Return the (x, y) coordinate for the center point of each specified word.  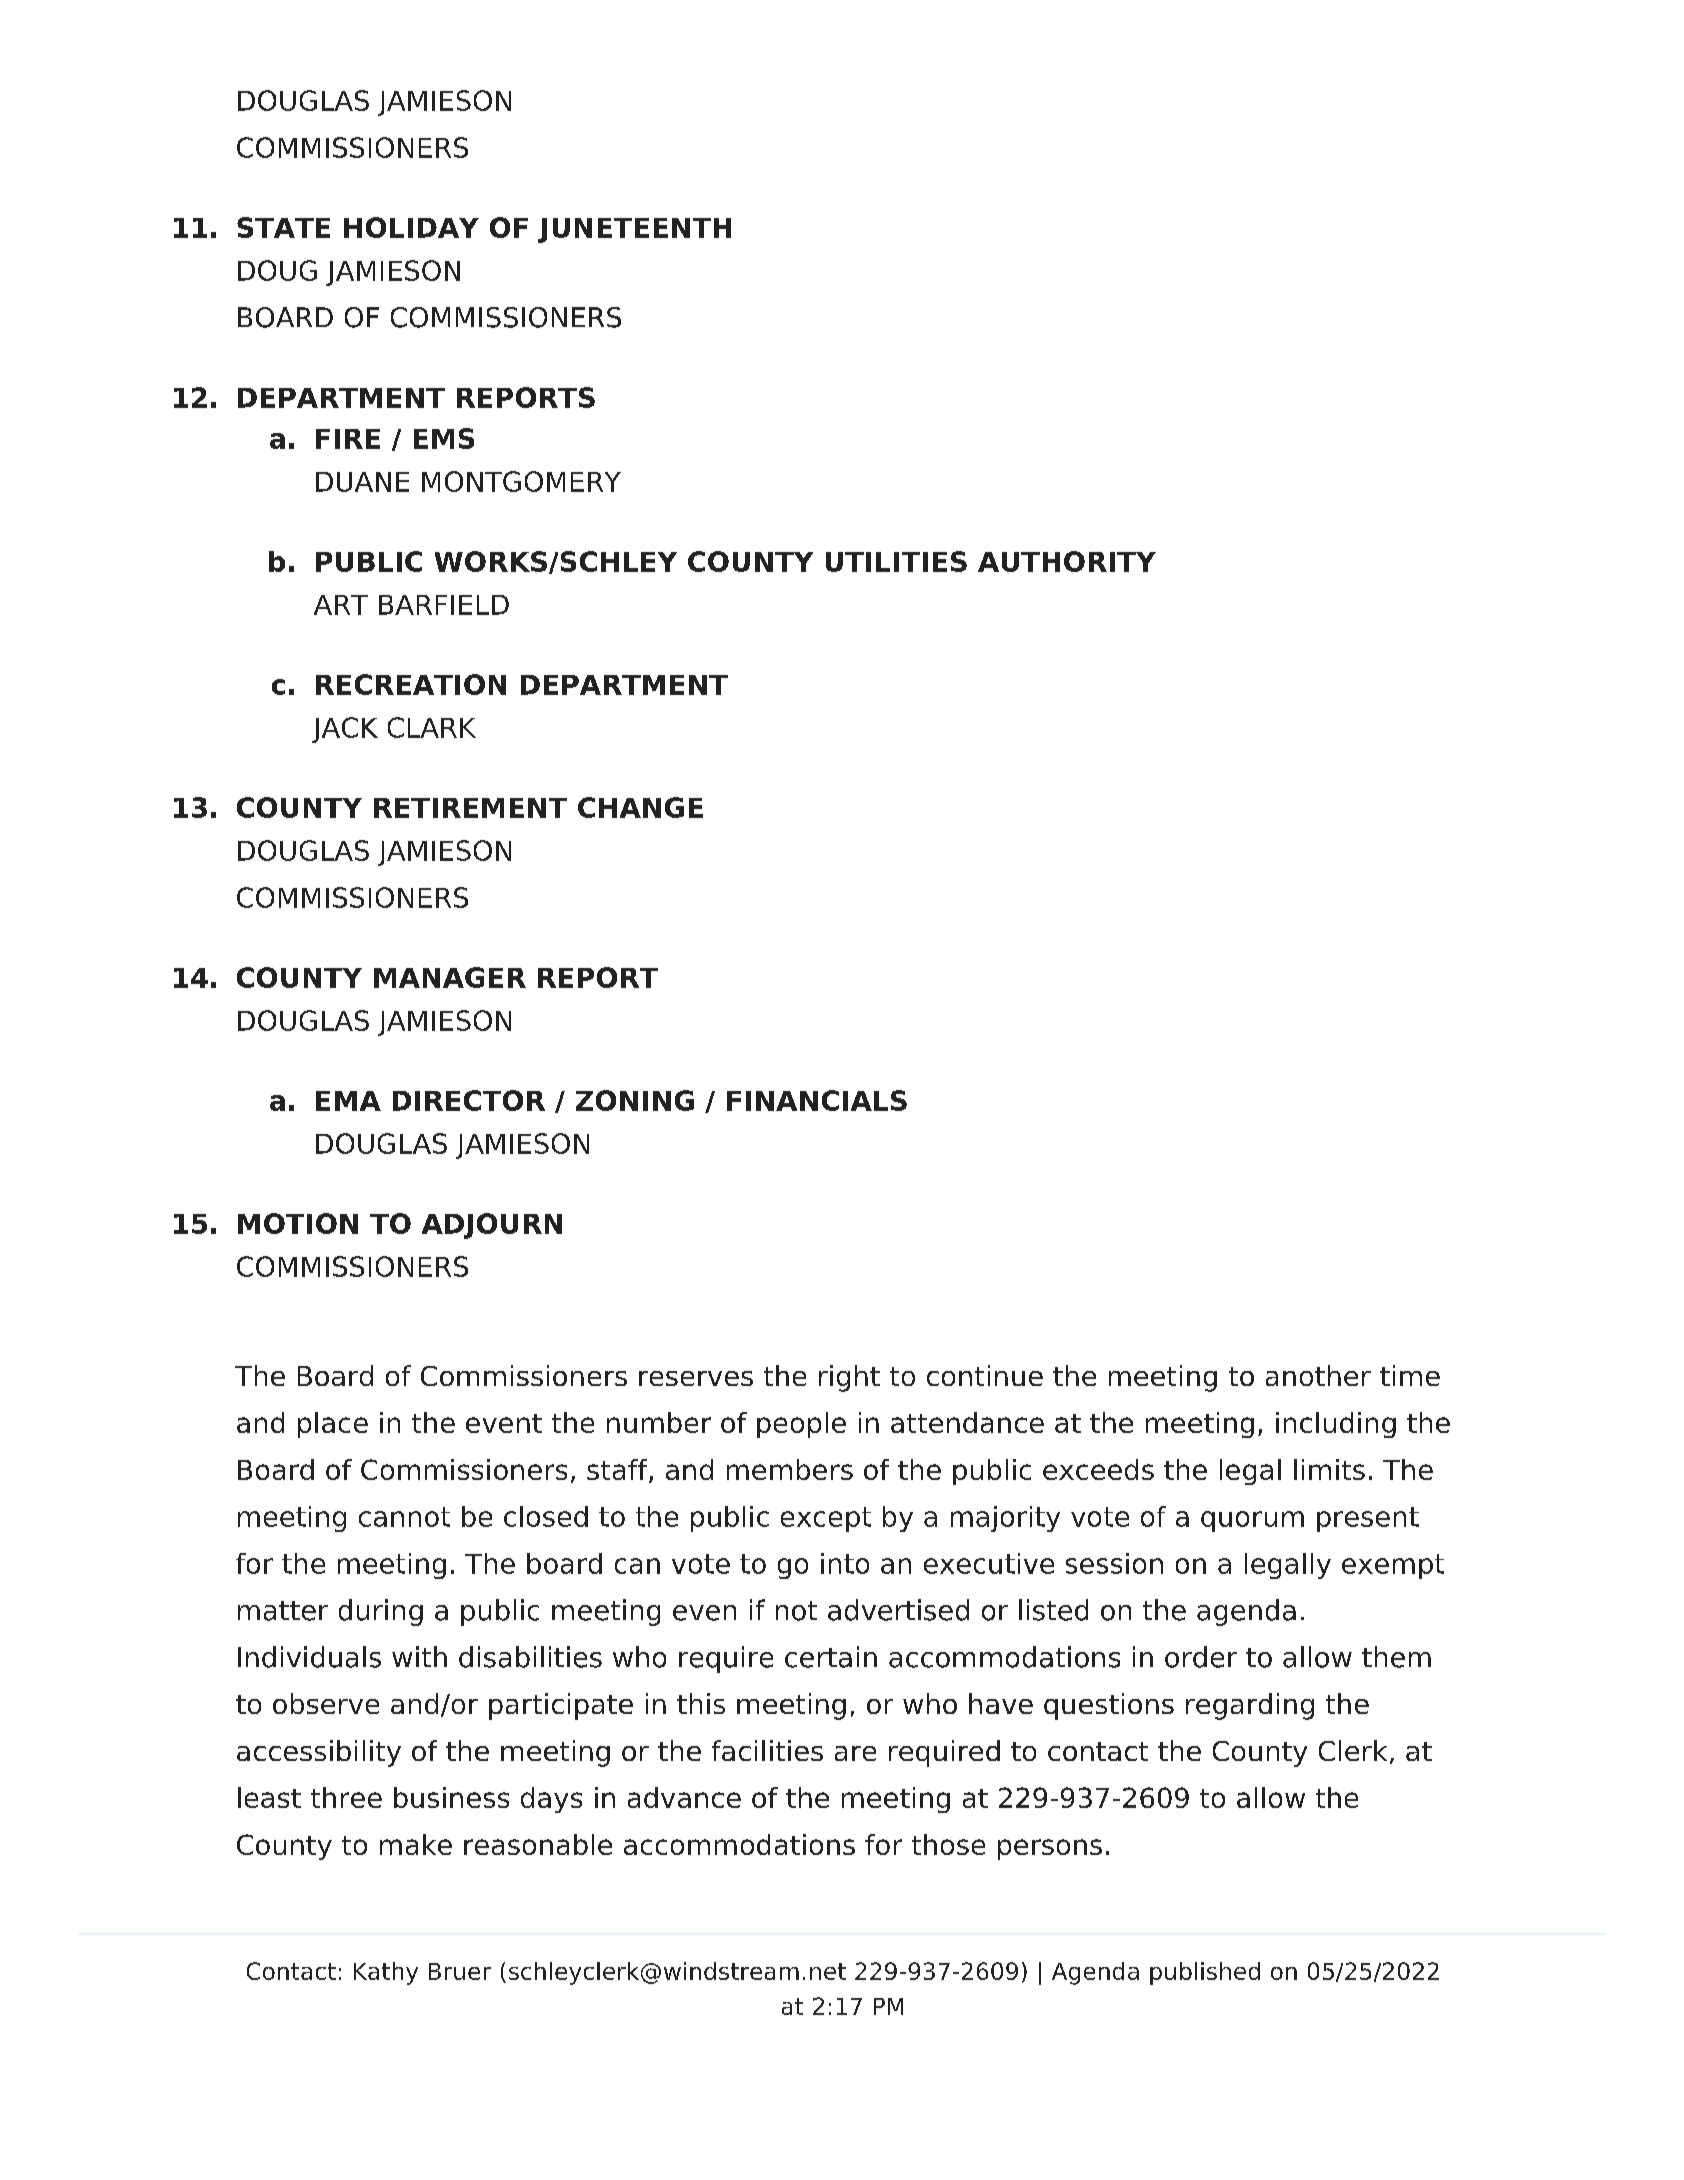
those (948, 1844)
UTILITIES (896, 561)
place (333, 1425)
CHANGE (640, 807)
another (1318, 1375)
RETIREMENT (470, 808)
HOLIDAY (411, 227)
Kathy (386, 1973)
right (849, 1378)
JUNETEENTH (634, 230)
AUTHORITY (1067, 561)
